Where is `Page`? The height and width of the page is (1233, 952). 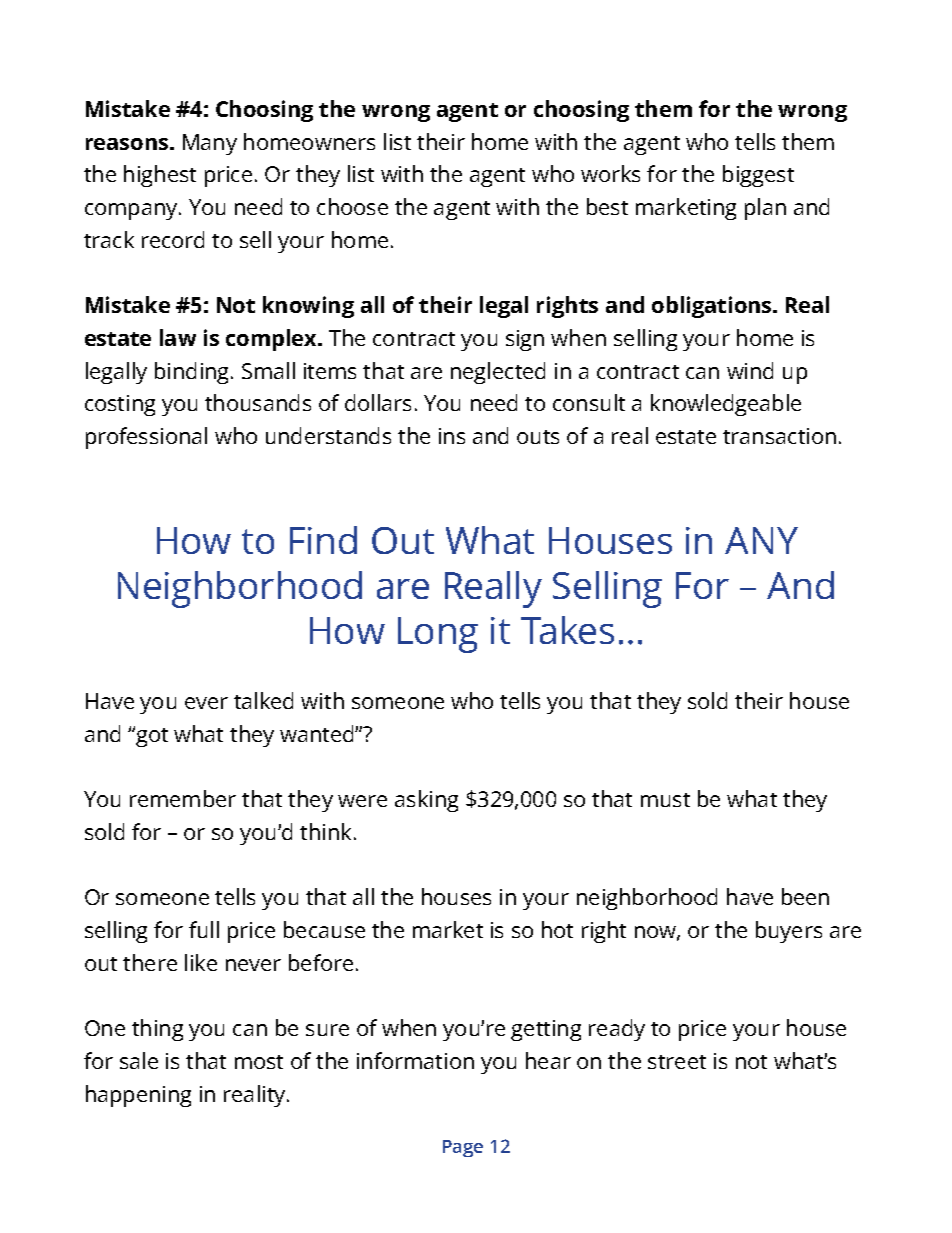
Page is located at coordinates (463, 1148).
